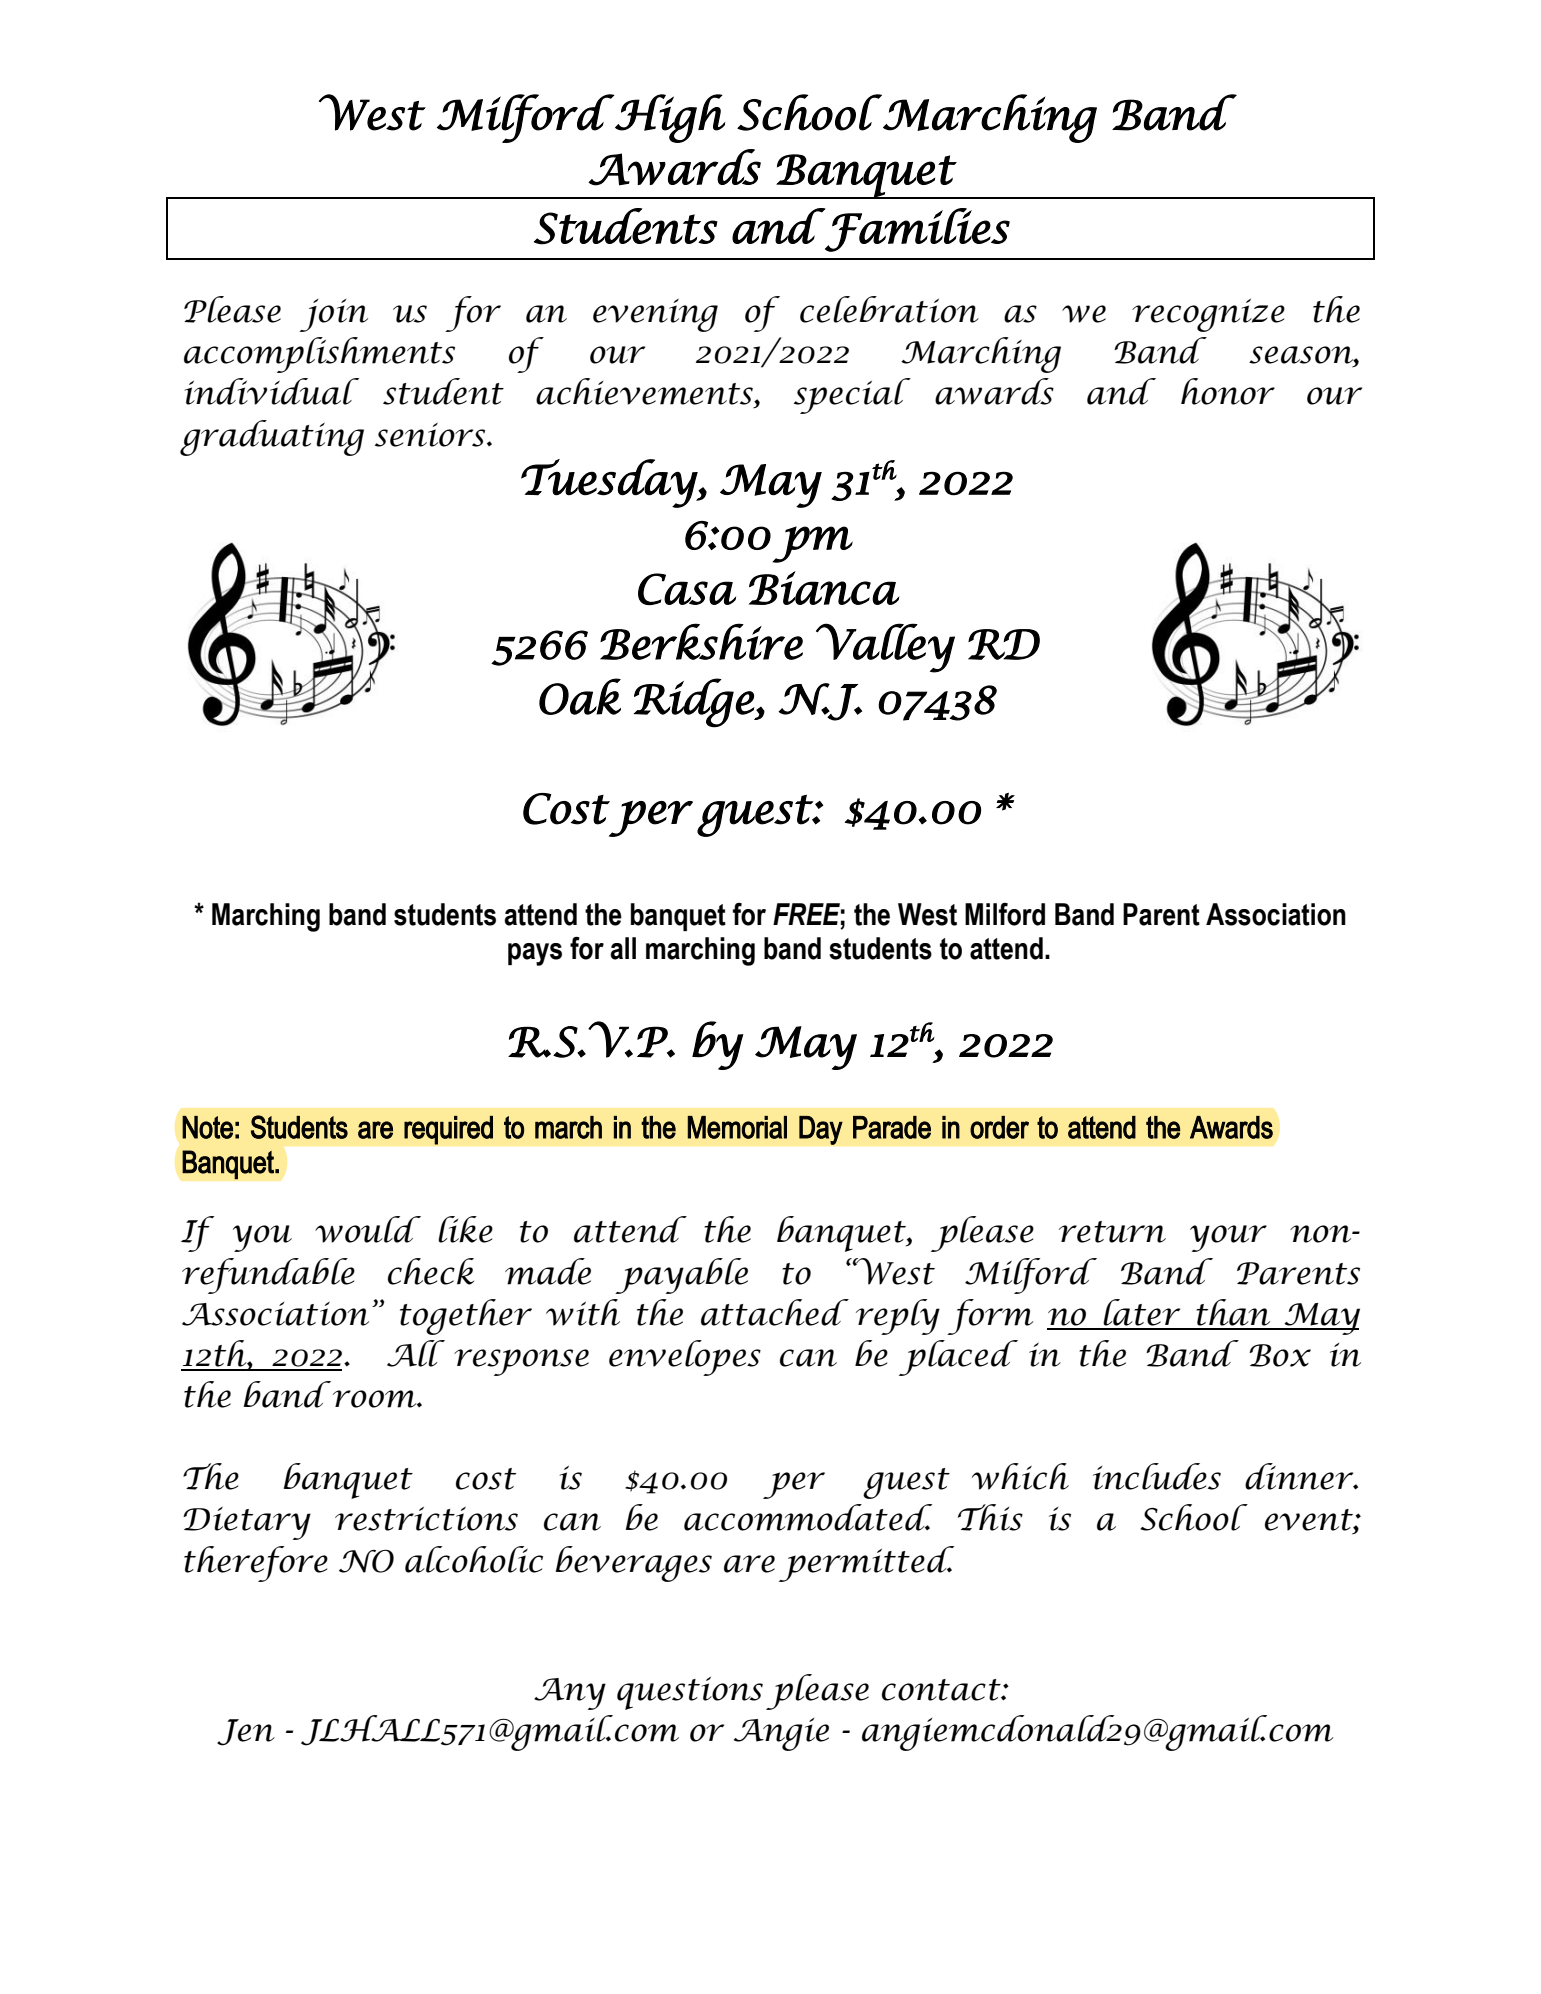 The height and width of the image is (1994, 1541). Describe the element at coordinates (1208, 315) in the image. I see `recognize` at that location.
